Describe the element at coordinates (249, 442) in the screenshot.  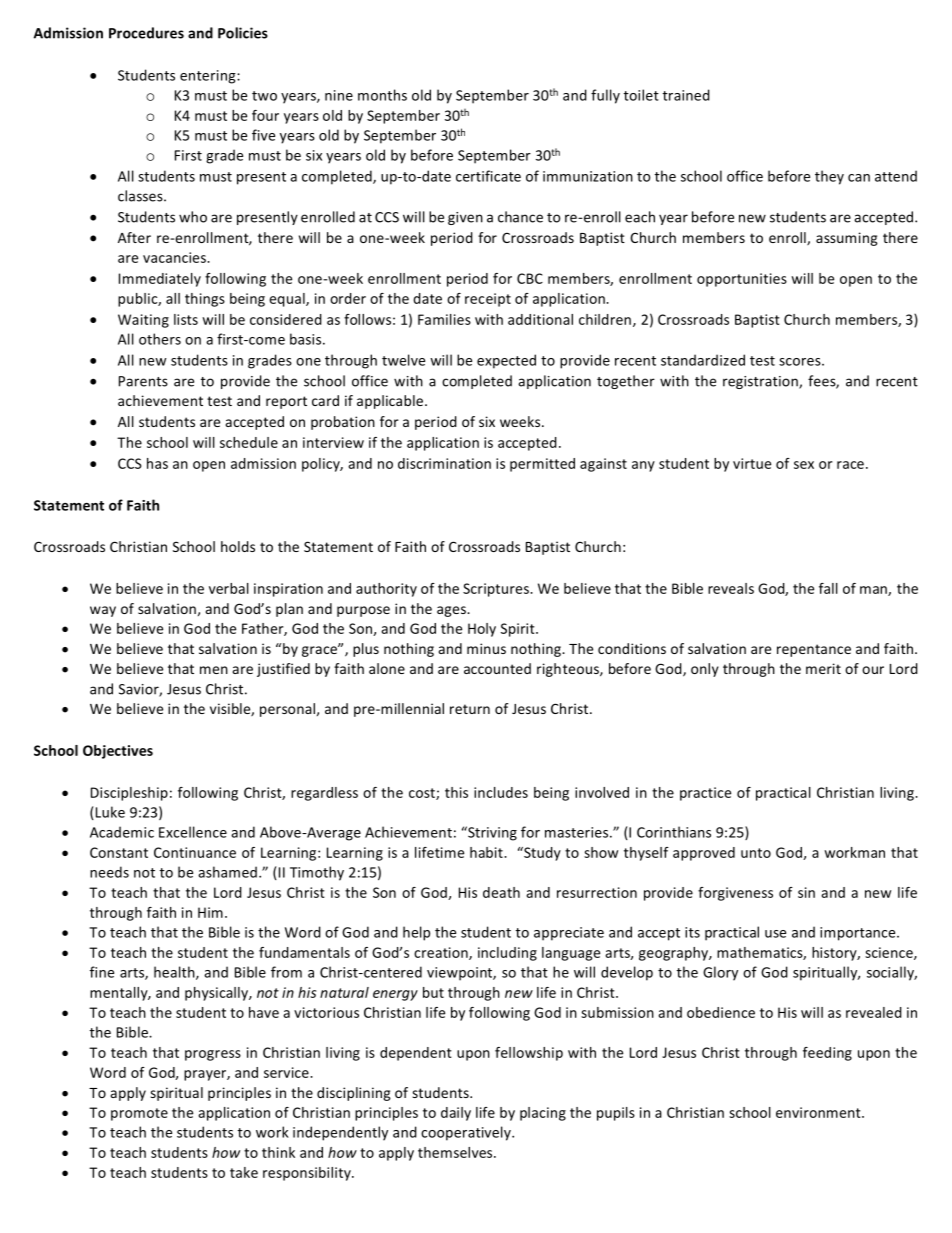
I see `schedule` at that location.
